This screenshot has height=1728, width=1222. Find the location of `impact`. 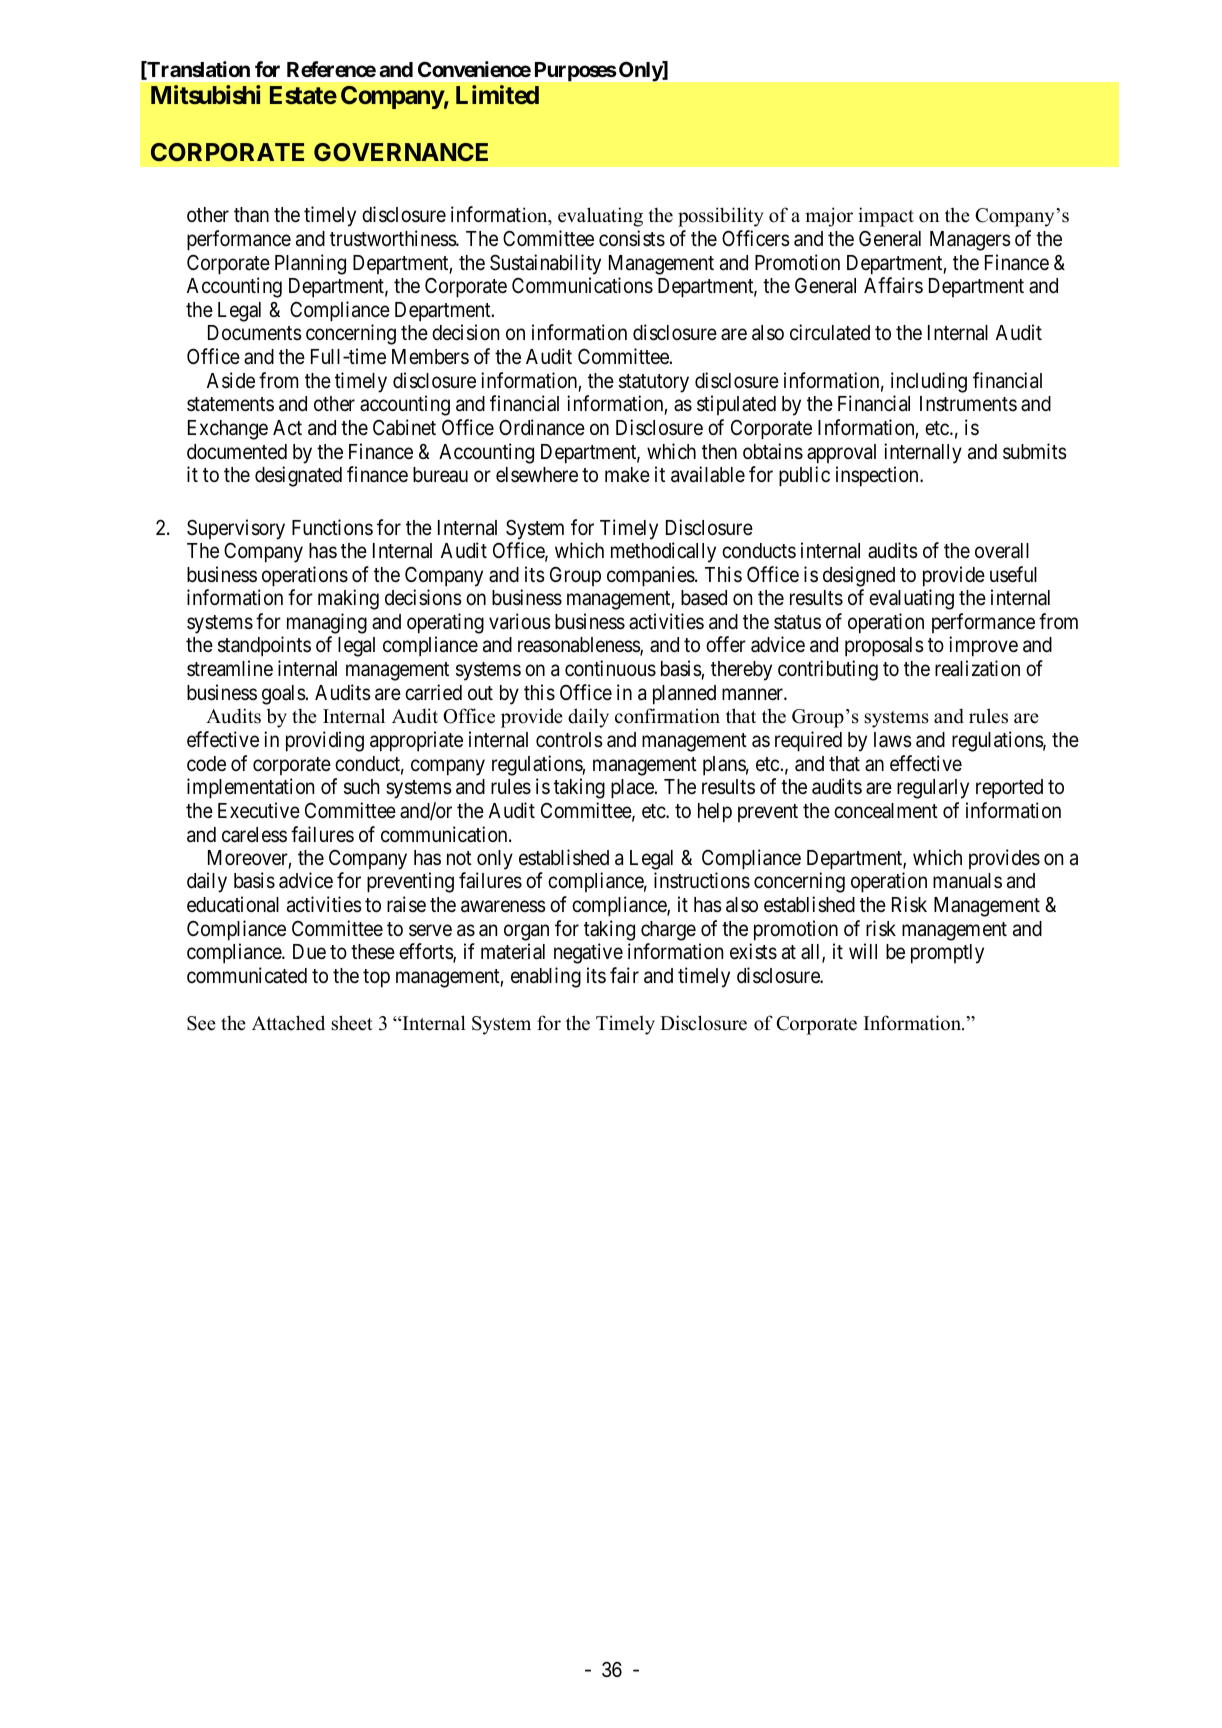

impact is located at coordinates (886, 217).
